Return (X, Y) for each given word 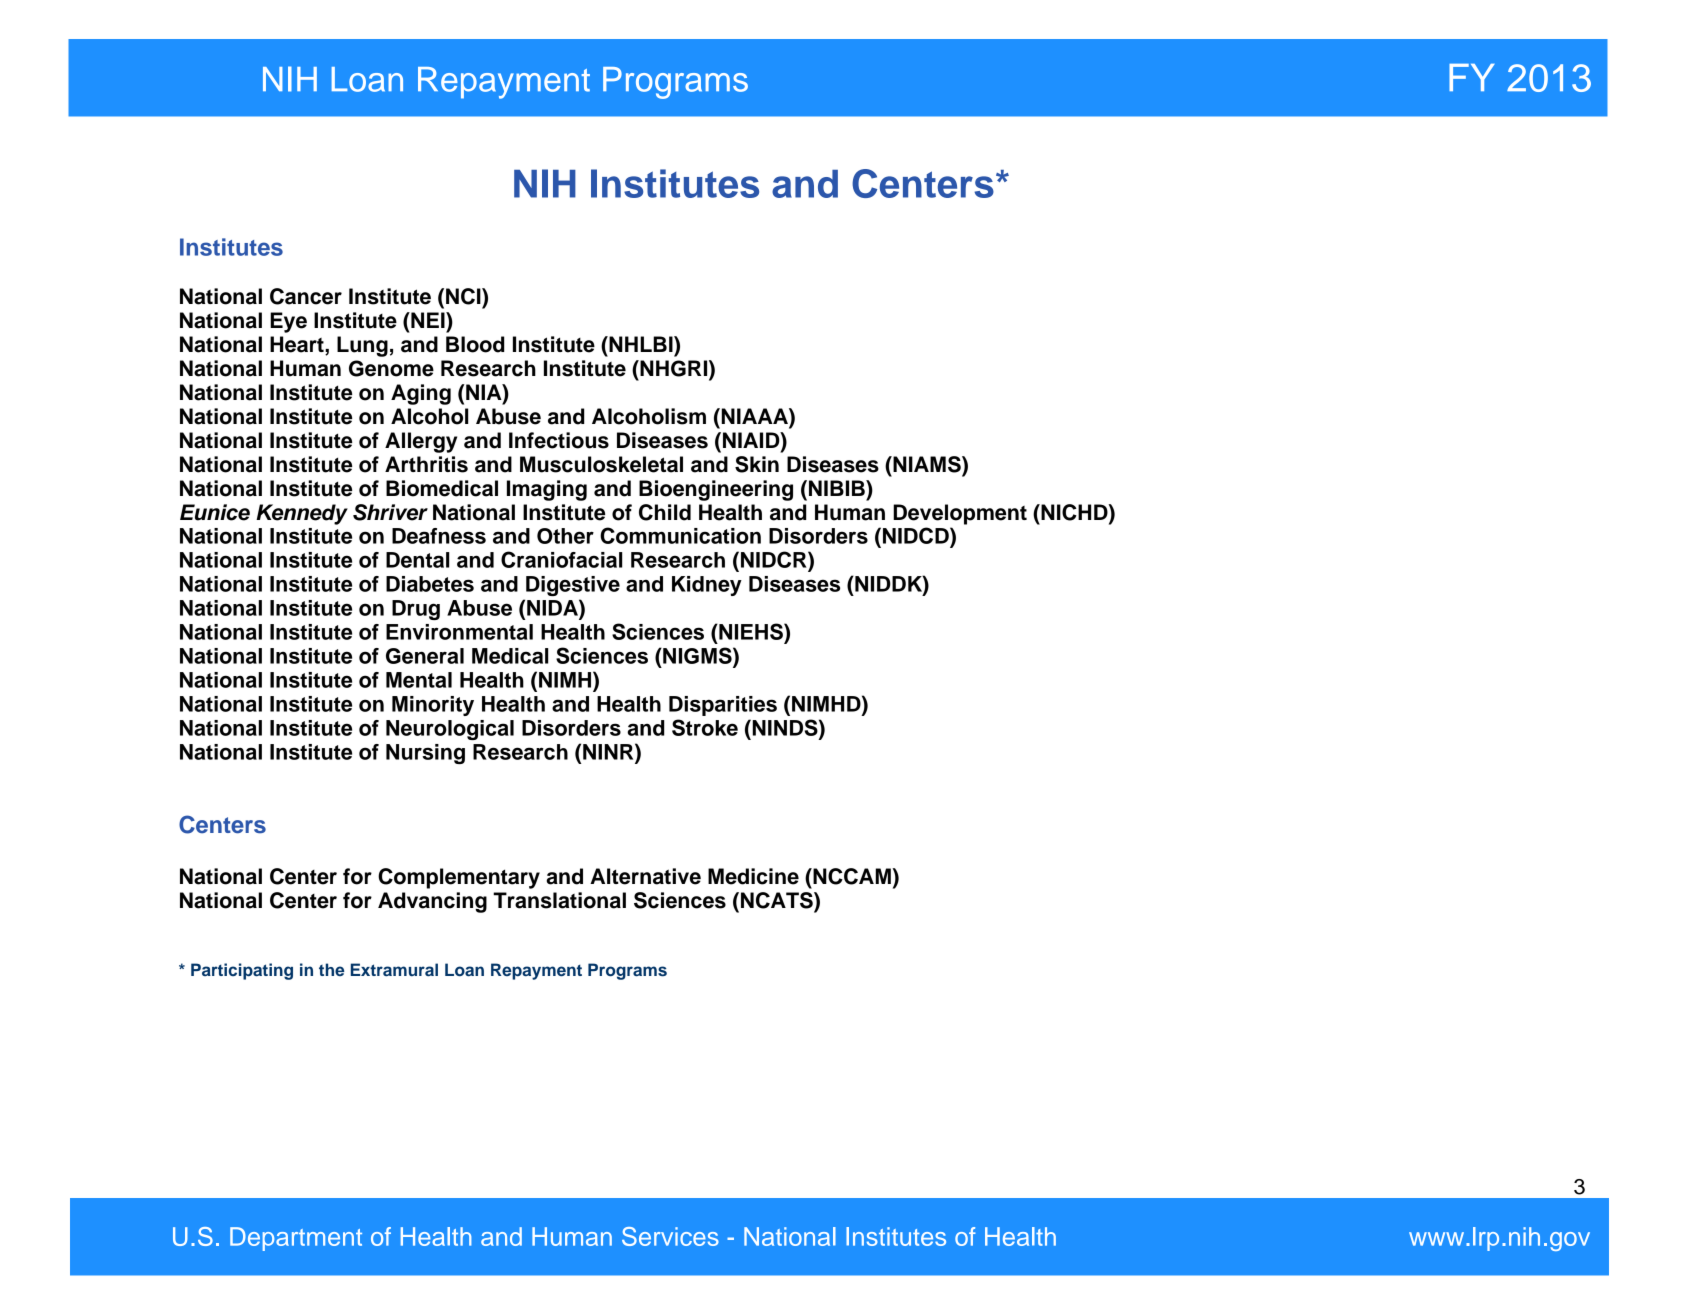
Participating (242, 971)
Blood (475, 344)
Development (960, 514)
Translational (559, 900)
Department (296, 1239)
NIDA (553, 607)
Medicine (753, 876)
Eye (288, 322)
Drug (416, 610)
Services (670, 1236)
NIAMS (927, 465)
